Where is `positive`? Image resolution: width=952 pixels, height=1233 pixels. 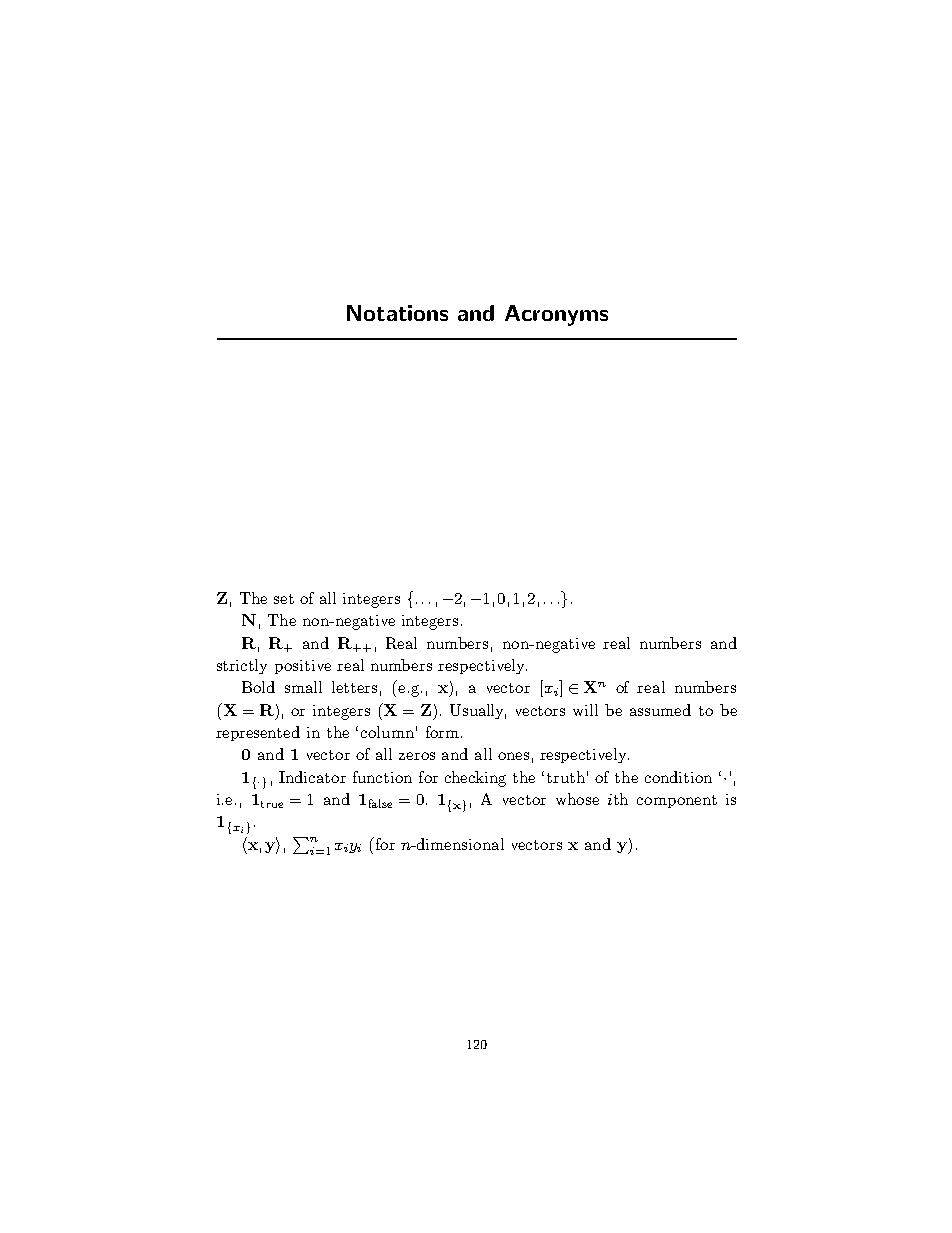
positive is located at coordinates (303, 667).
